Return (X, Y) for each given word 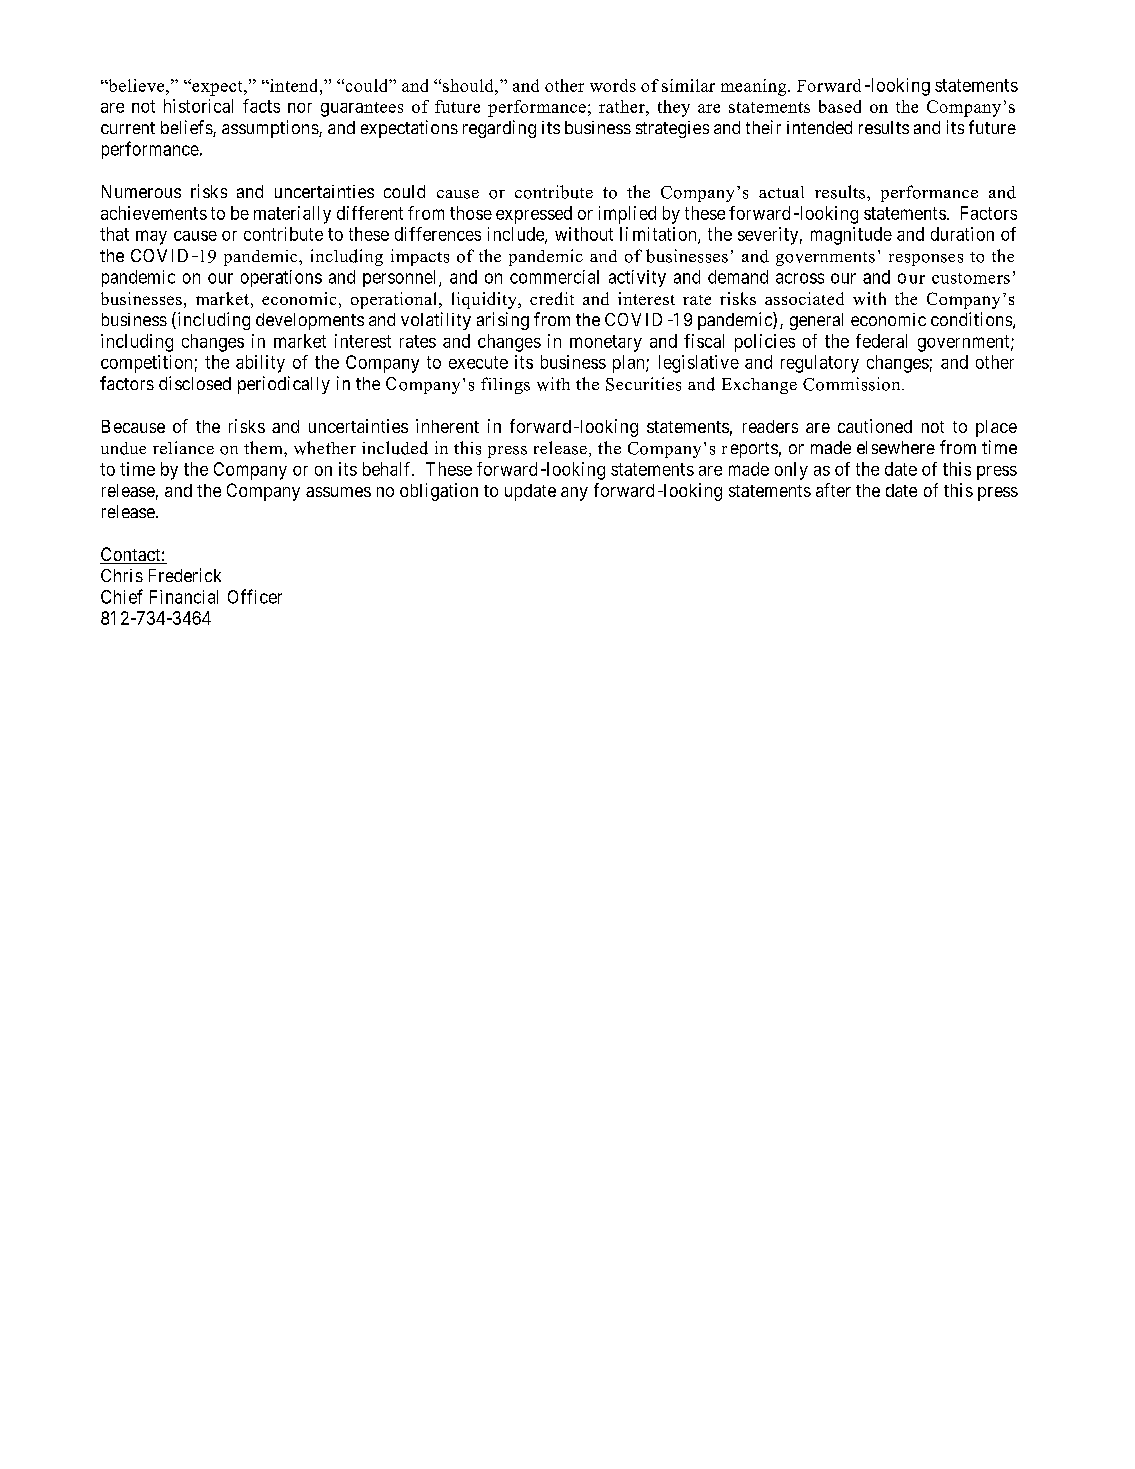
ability (260, 364)
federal (881, 341)
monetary (606, 343)
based (840, 106)
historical (198, 106)
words (613, 85)
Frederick (185, 575)
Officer (255, 596)
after (833, 490)
